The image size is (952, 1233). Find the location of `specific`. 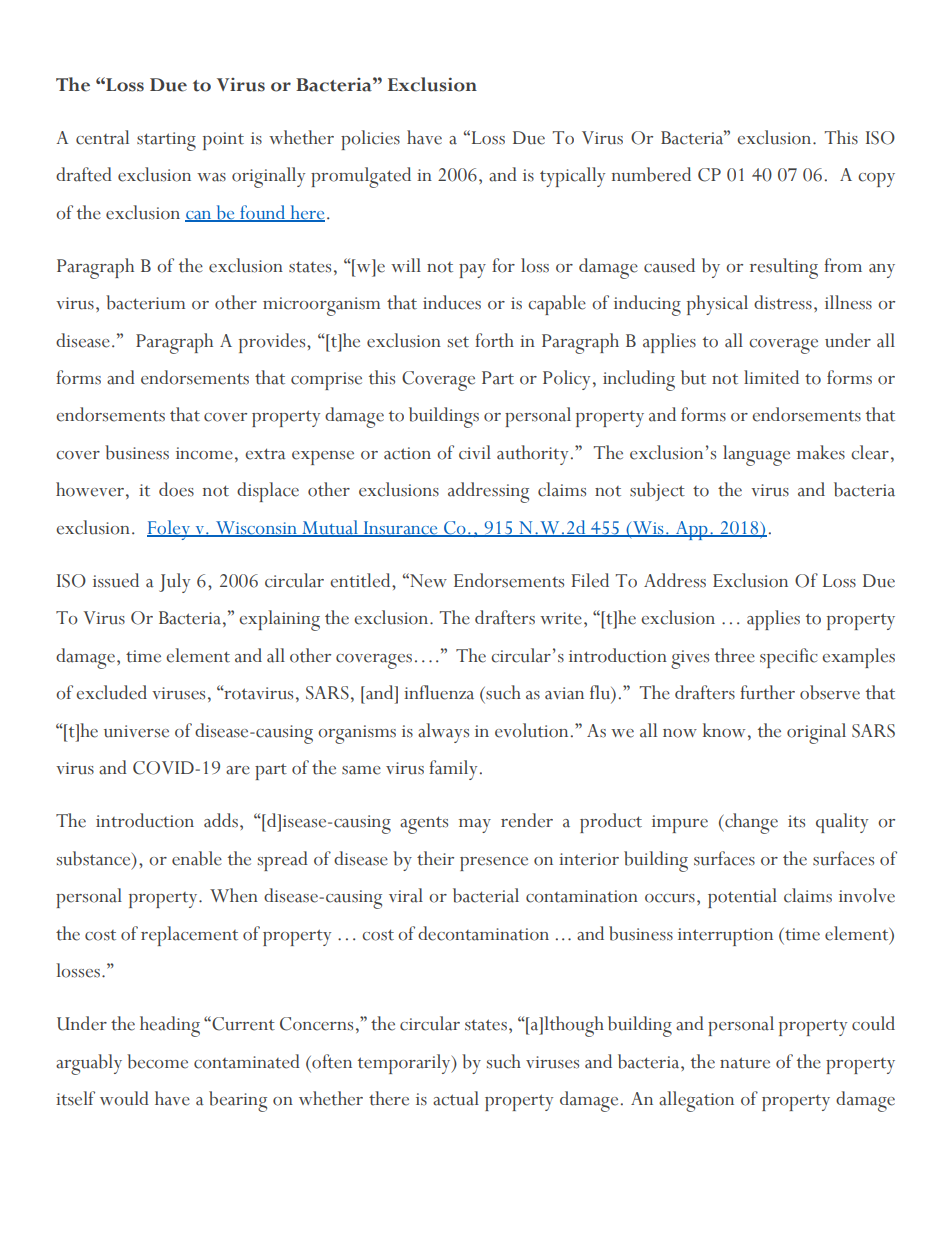

specific is located at coordinates (788, 658).
